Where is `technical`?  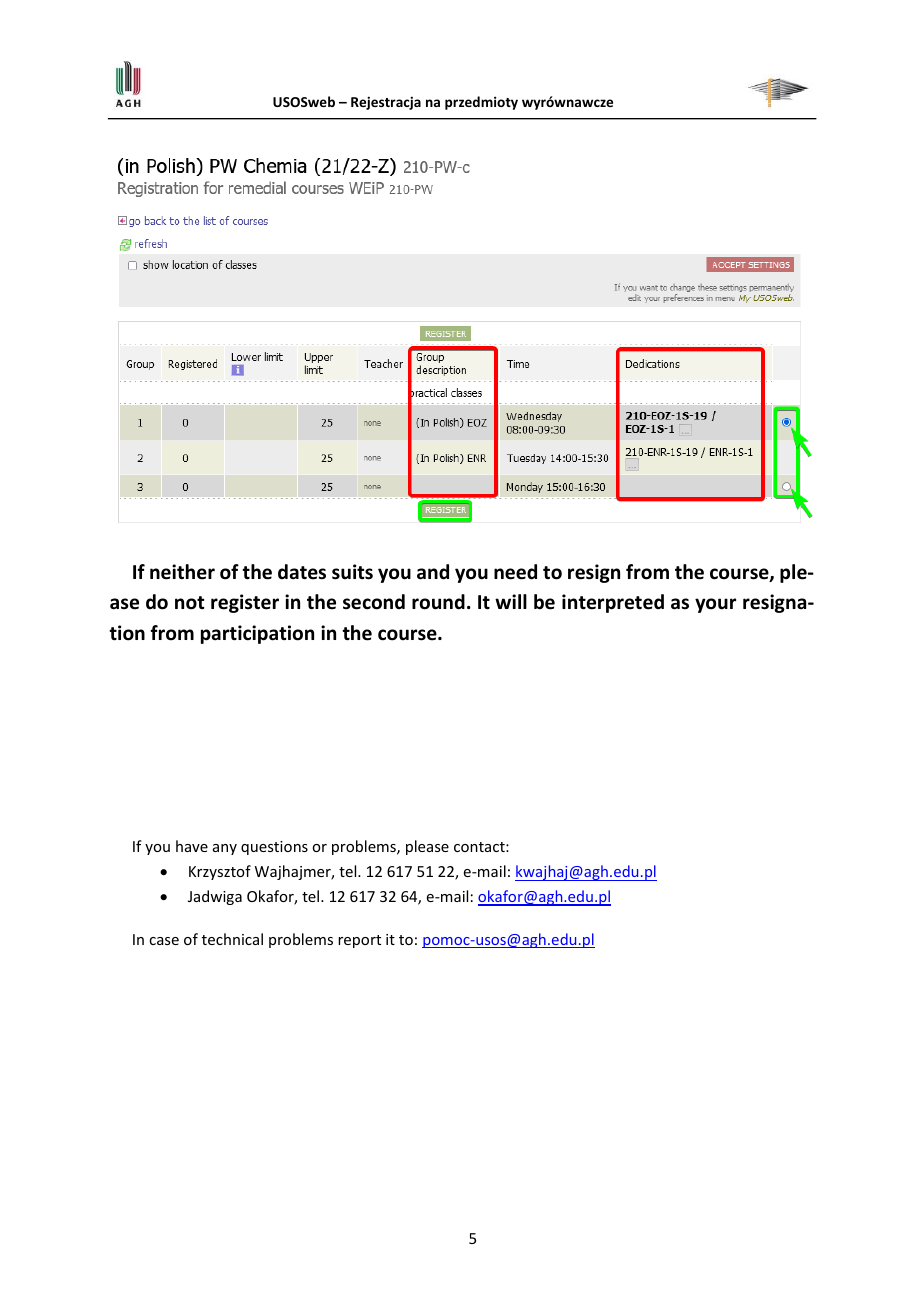
technical is located at coordinates (232, 939).
